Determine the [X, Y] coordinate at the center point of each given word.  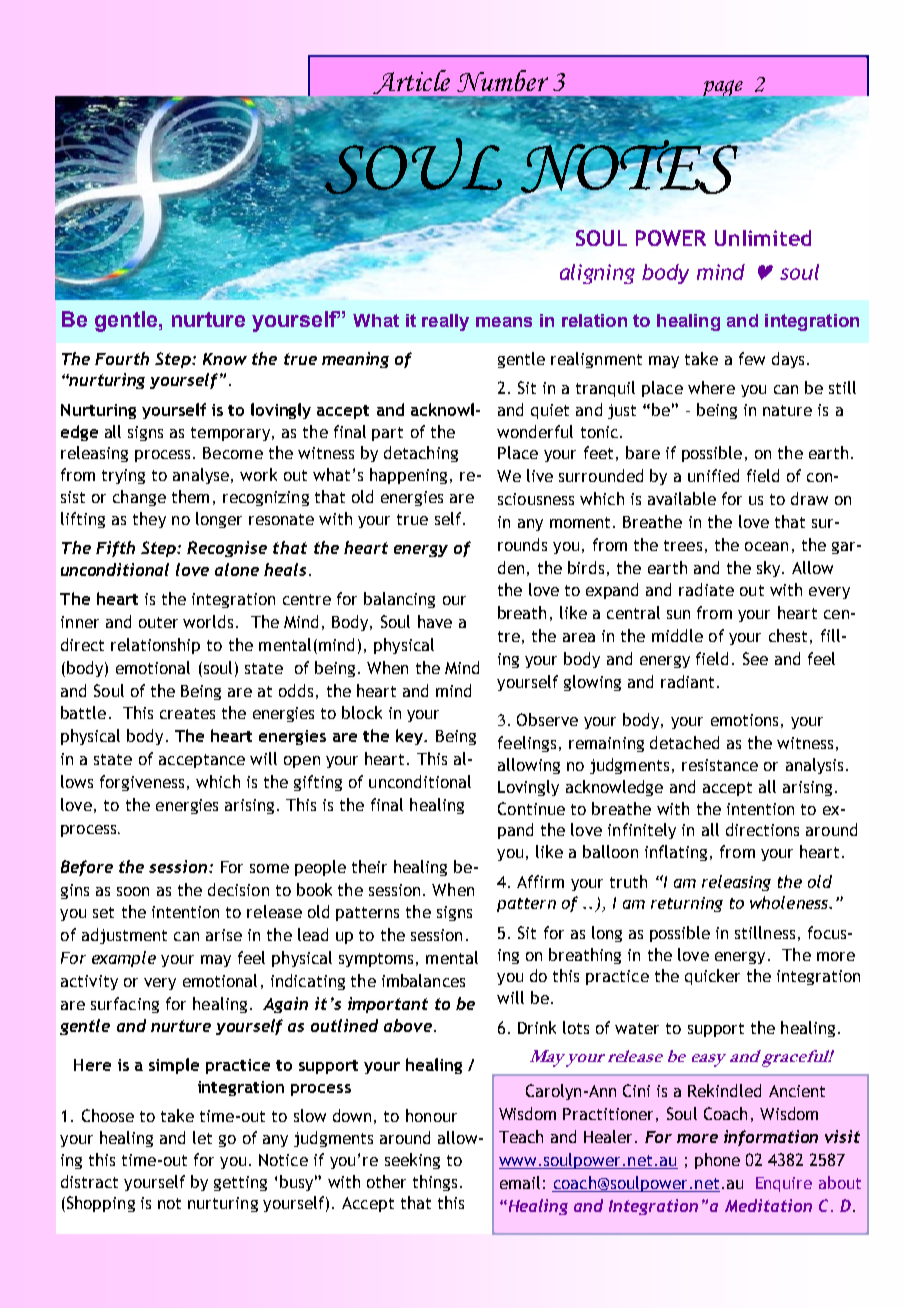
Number [502, 81]
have [435, 621]
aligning [597, 274]
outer [158, 622]
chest [788, 635]
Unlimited [763, 238]
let [202, 1137]
